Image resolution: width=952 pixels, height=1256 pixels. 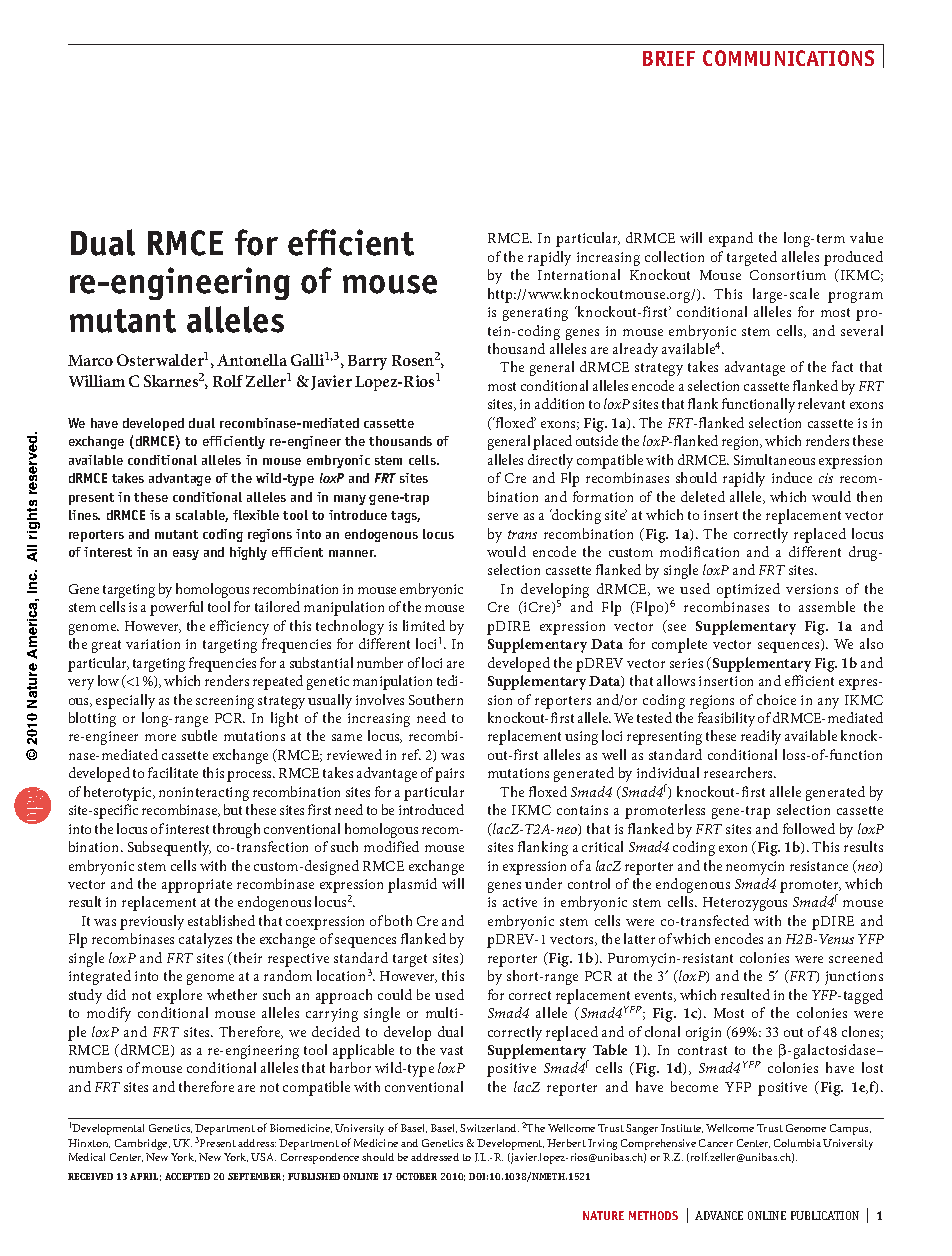 I want to click on Marco, so click(x=90, y=360).
